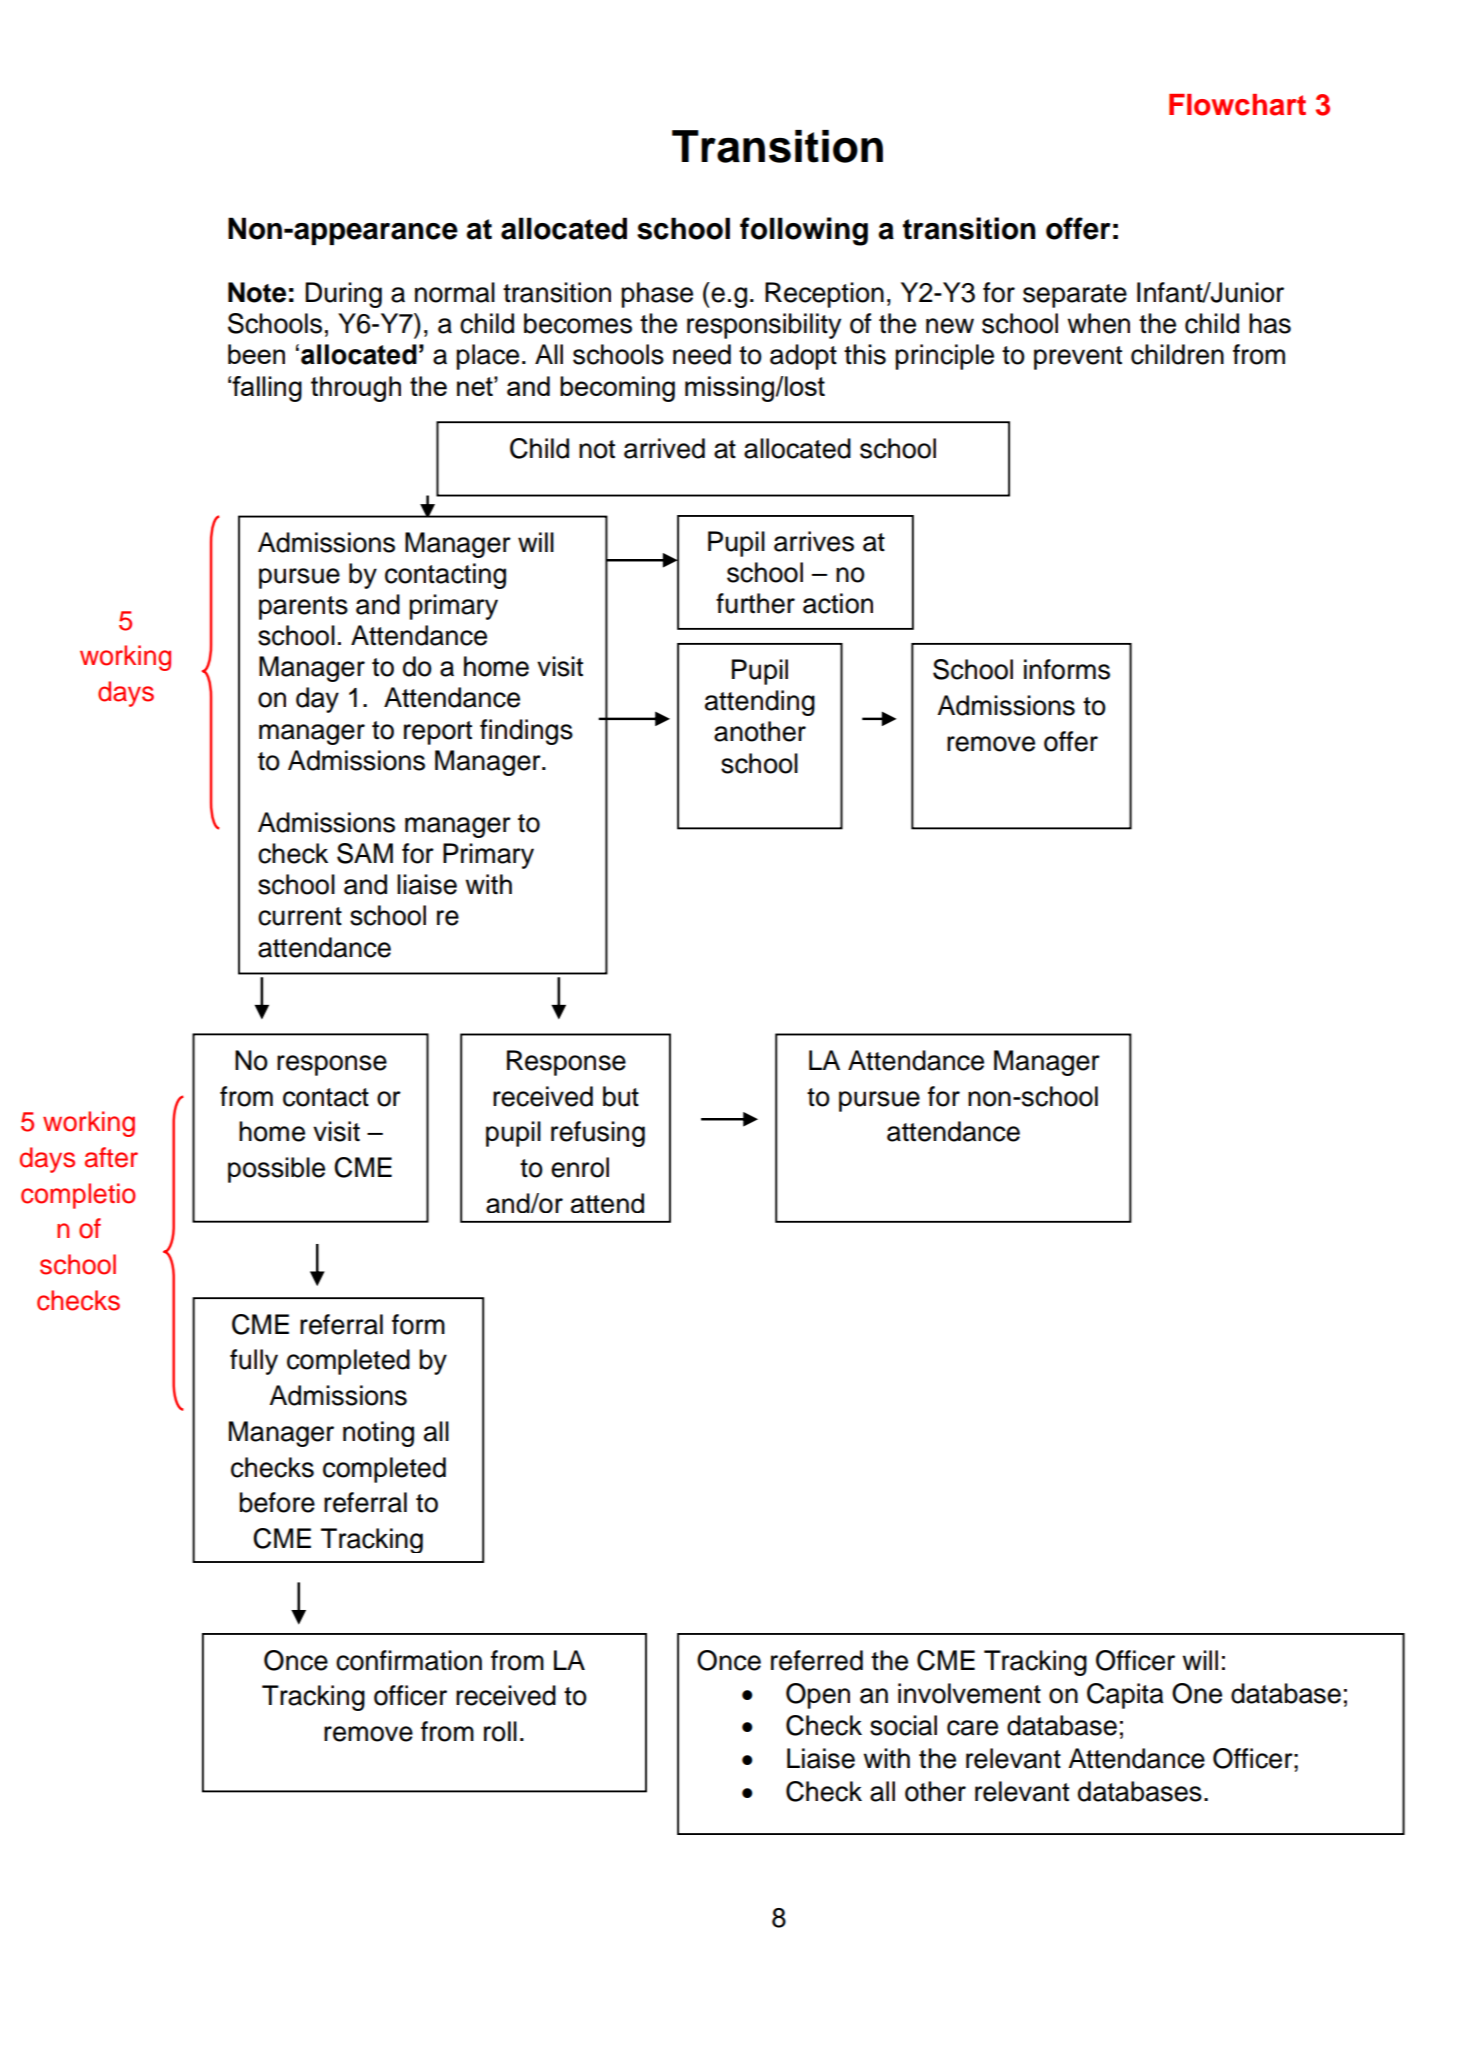  What do you see at coordinates (818, 1696) in the image?
I see `Open` at bounding box center [818, 1696].
